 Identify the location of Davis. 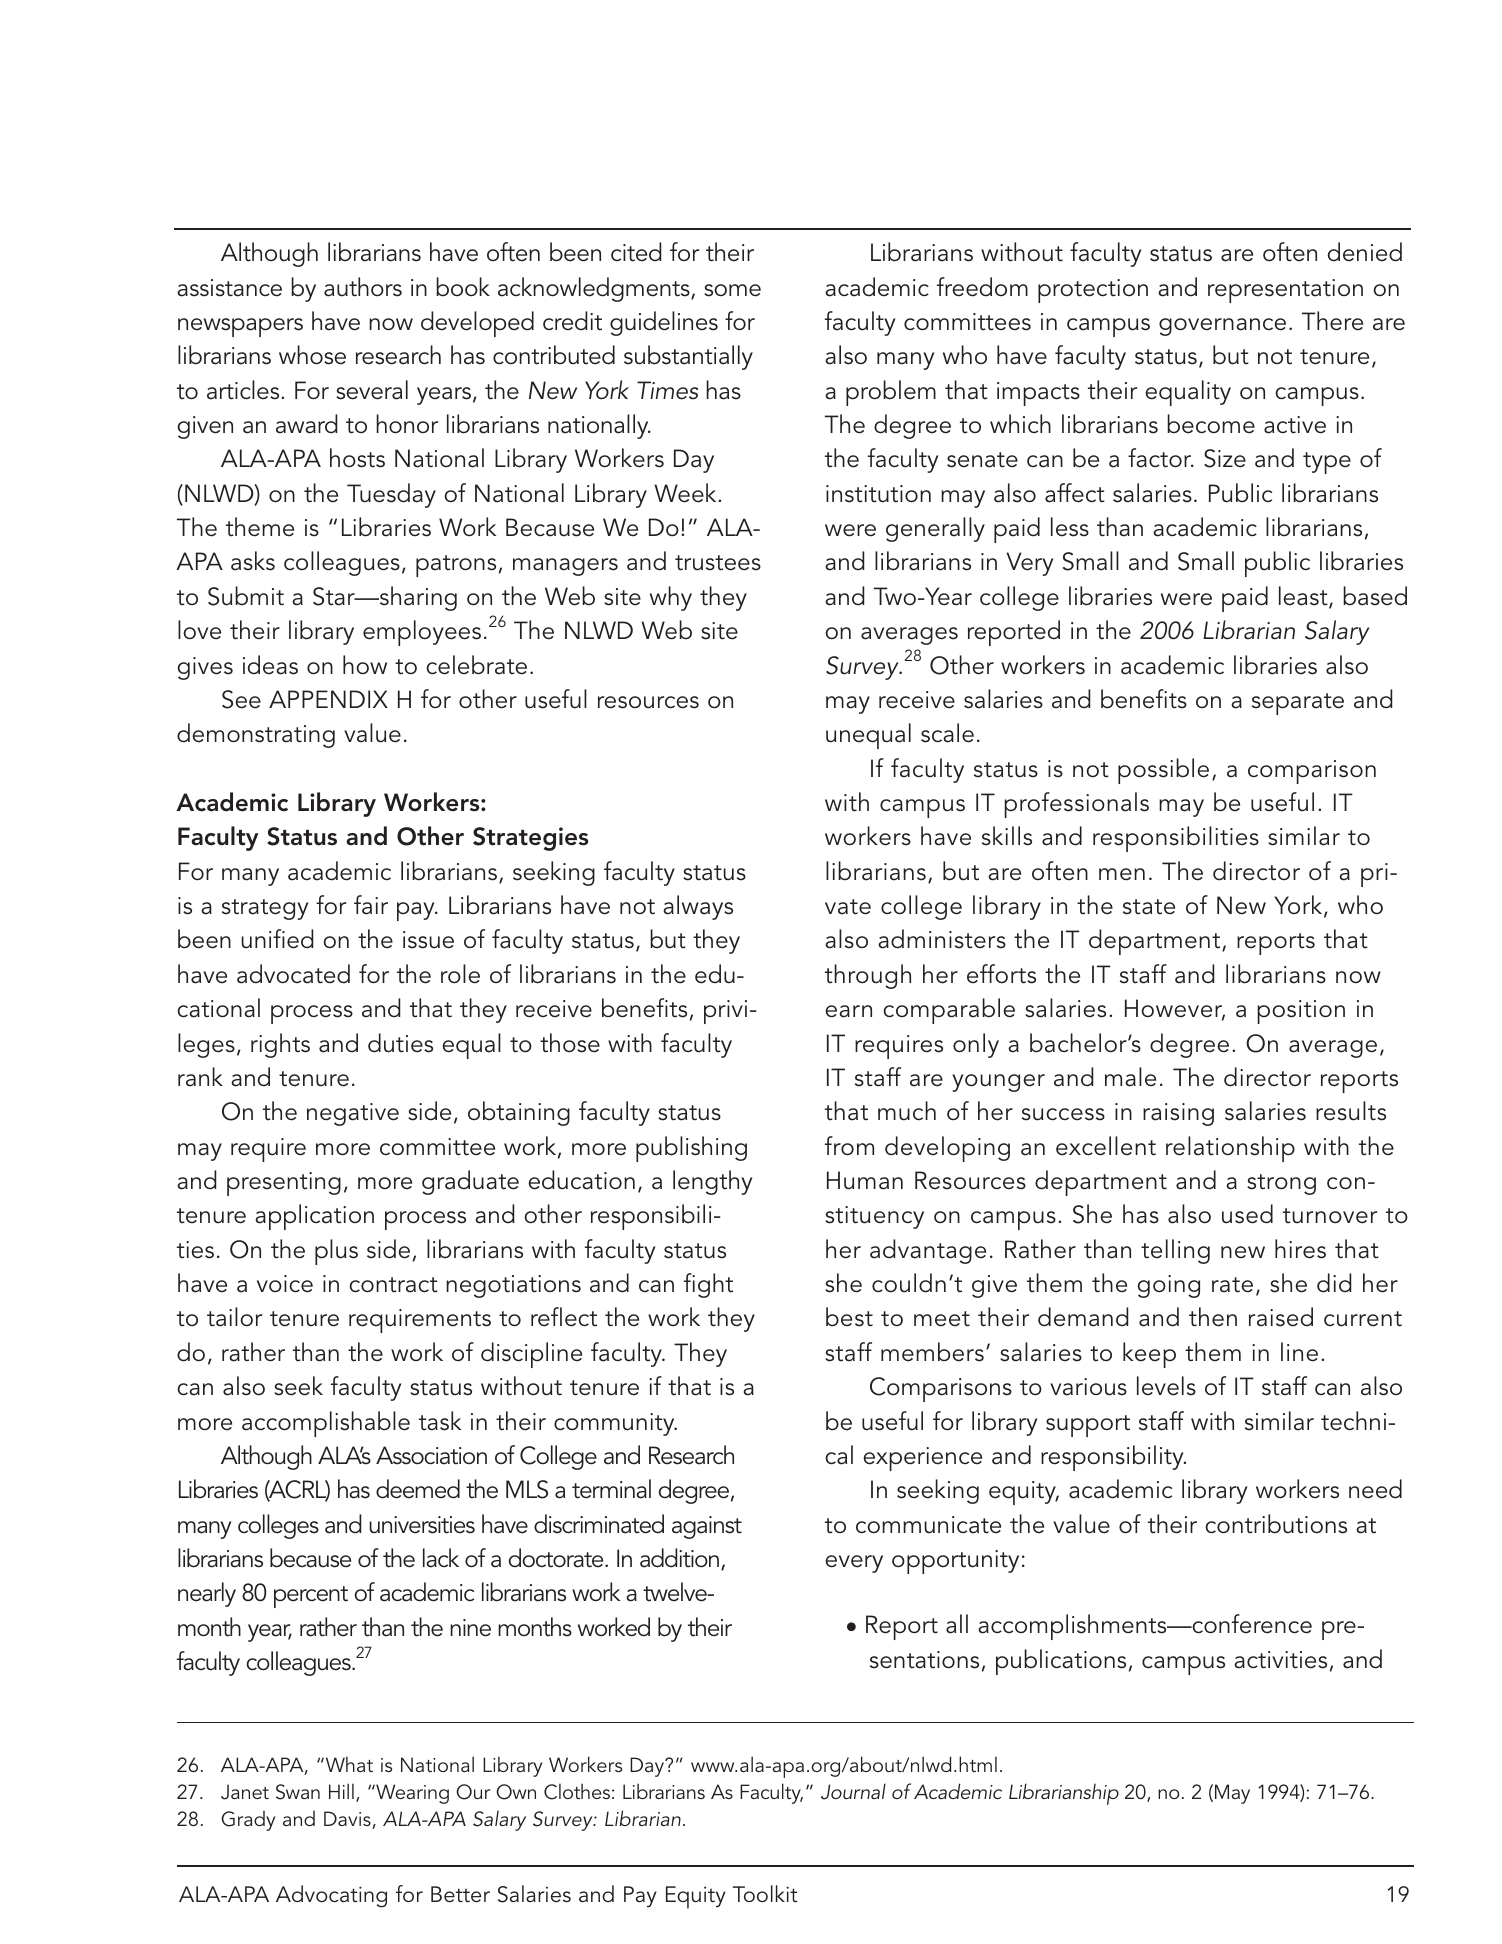
(348, 1820).
